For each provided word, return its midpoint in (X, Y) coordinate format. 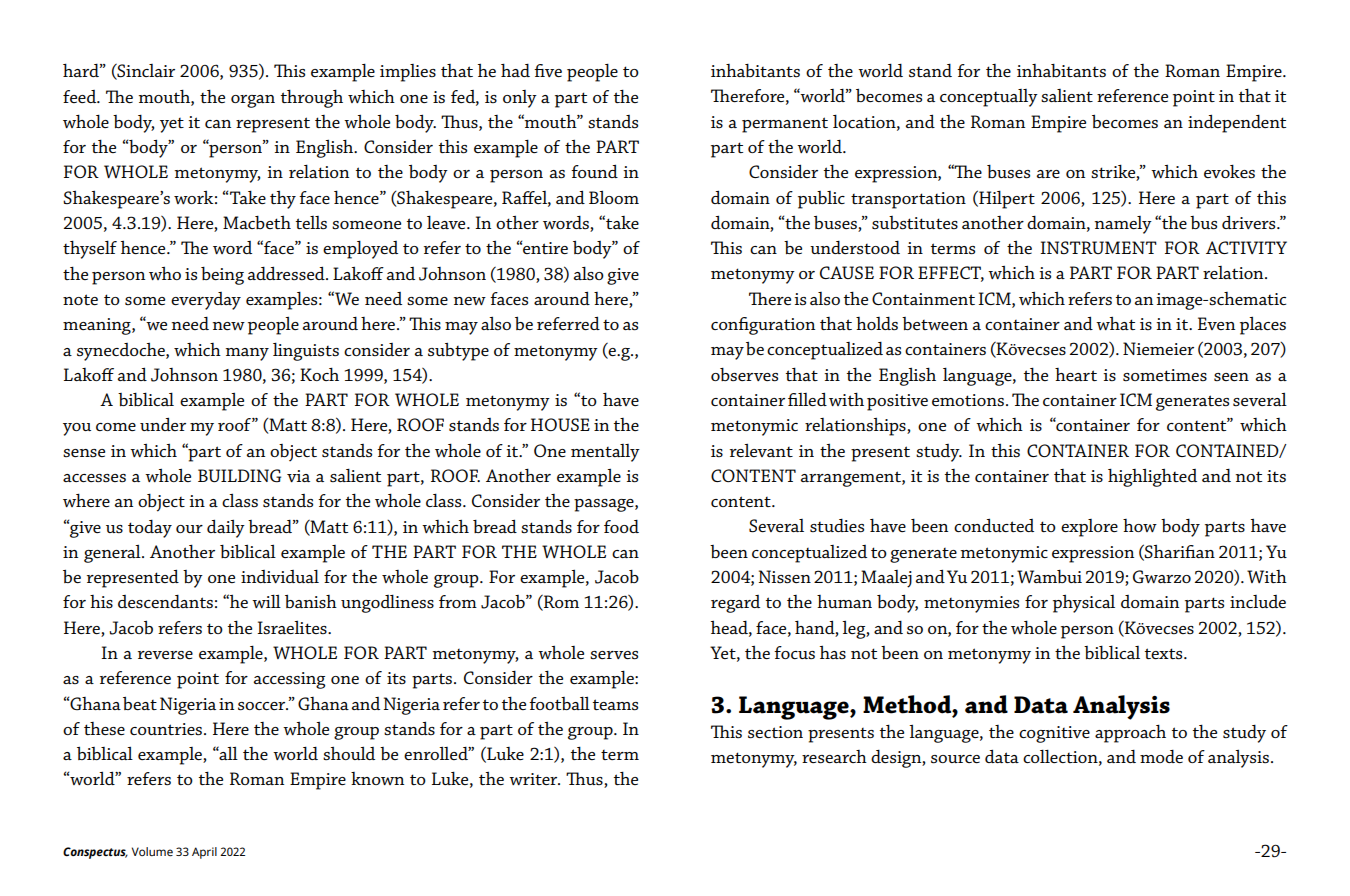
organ (253, 101)
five (548, 70)
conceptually (989, 98)
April (204, 853)
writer (534, 779)
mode (1161, 756)
